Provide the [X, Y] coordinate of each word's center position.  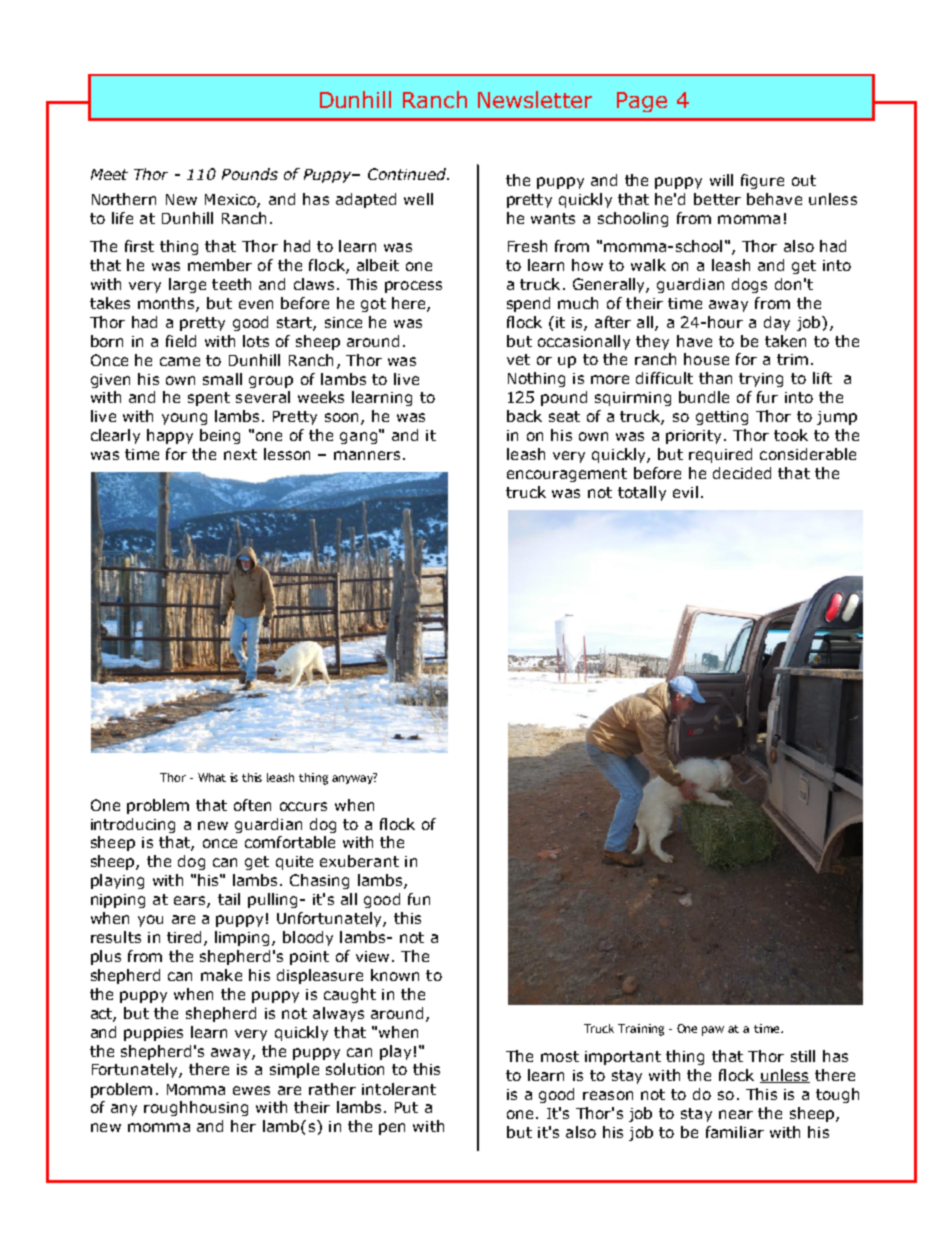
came [180, 361]
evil [685, 492]
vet [518, 359]
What [212, 777]
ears [191, 902]
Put [406, 1107]
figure [762, 181]
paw [713, 1031]
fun [419, 899]
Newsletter [535, 99]
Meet [109, 174]
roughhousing [196, 1108]
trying [761, 380]
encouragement [567, 475]
